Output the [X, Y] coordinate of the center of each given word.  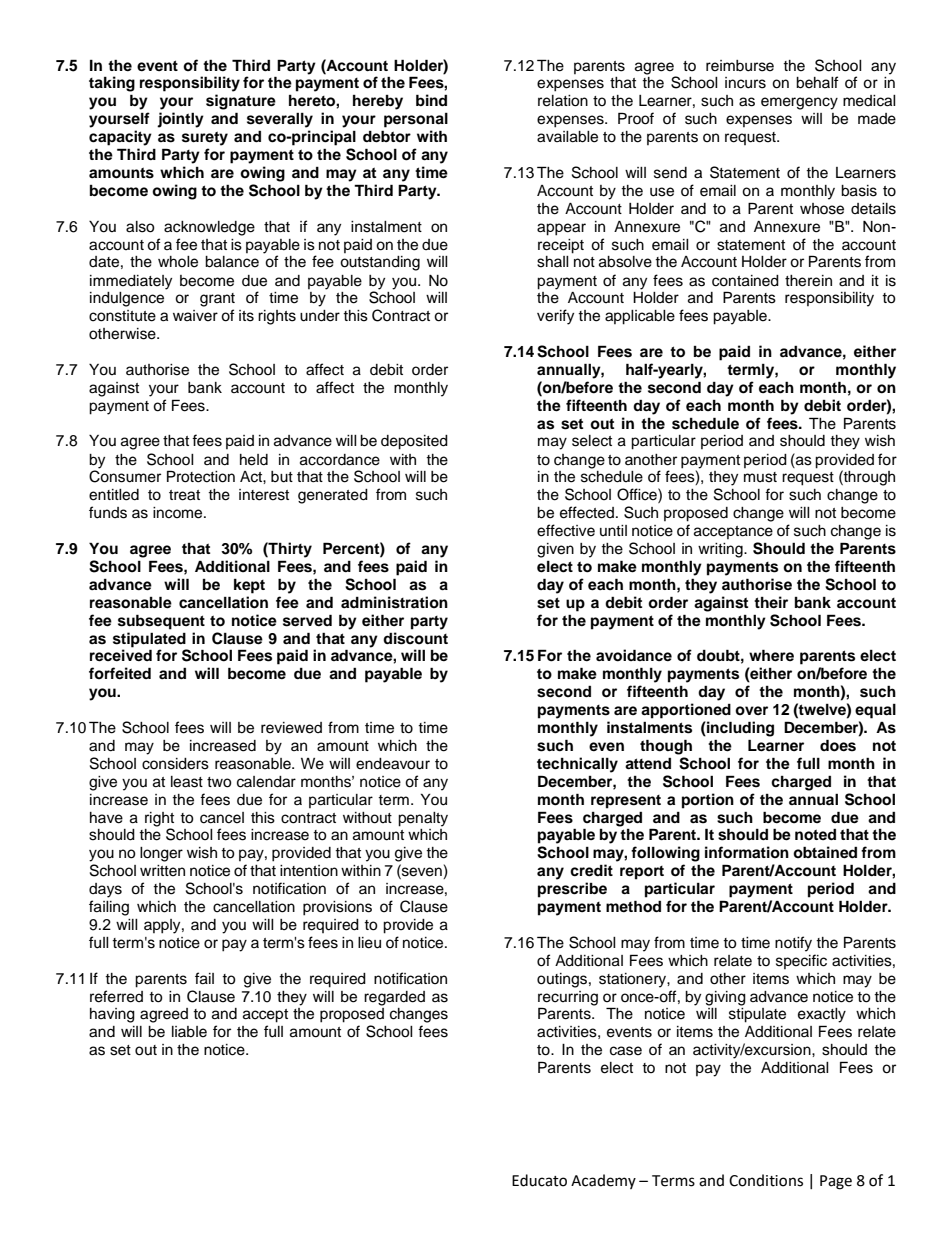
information [747, 852]
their [771, 602]
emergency [799, 103]
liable [189, 1032]
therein [808, 281]
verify [555, 317]
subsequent [161, 622]
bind [431, 100]
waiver [195, 316]
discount [415, 638]
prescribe [572, 890]
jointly [180, 120]
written [162, 871]
